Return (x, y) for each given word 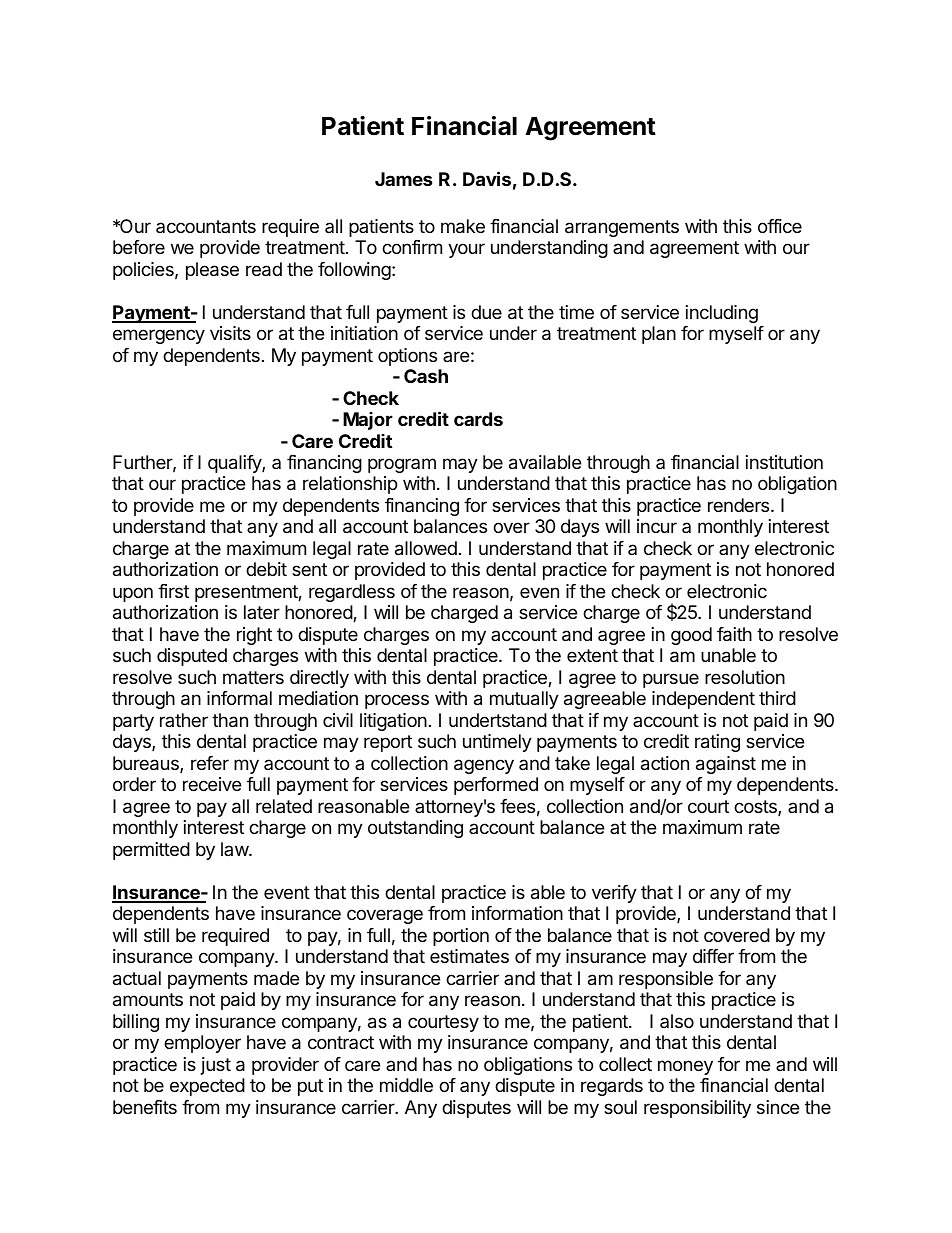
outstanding (415, 829)
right (254, 636)
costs (756, 808)
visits (230, 333)
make (463, 226)
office (780, 226)
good (691, 636)
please (212, 271)
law (235, 849)
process (397, 701)
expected (207, 1087)
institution (784, 462)
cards (478, 419)
